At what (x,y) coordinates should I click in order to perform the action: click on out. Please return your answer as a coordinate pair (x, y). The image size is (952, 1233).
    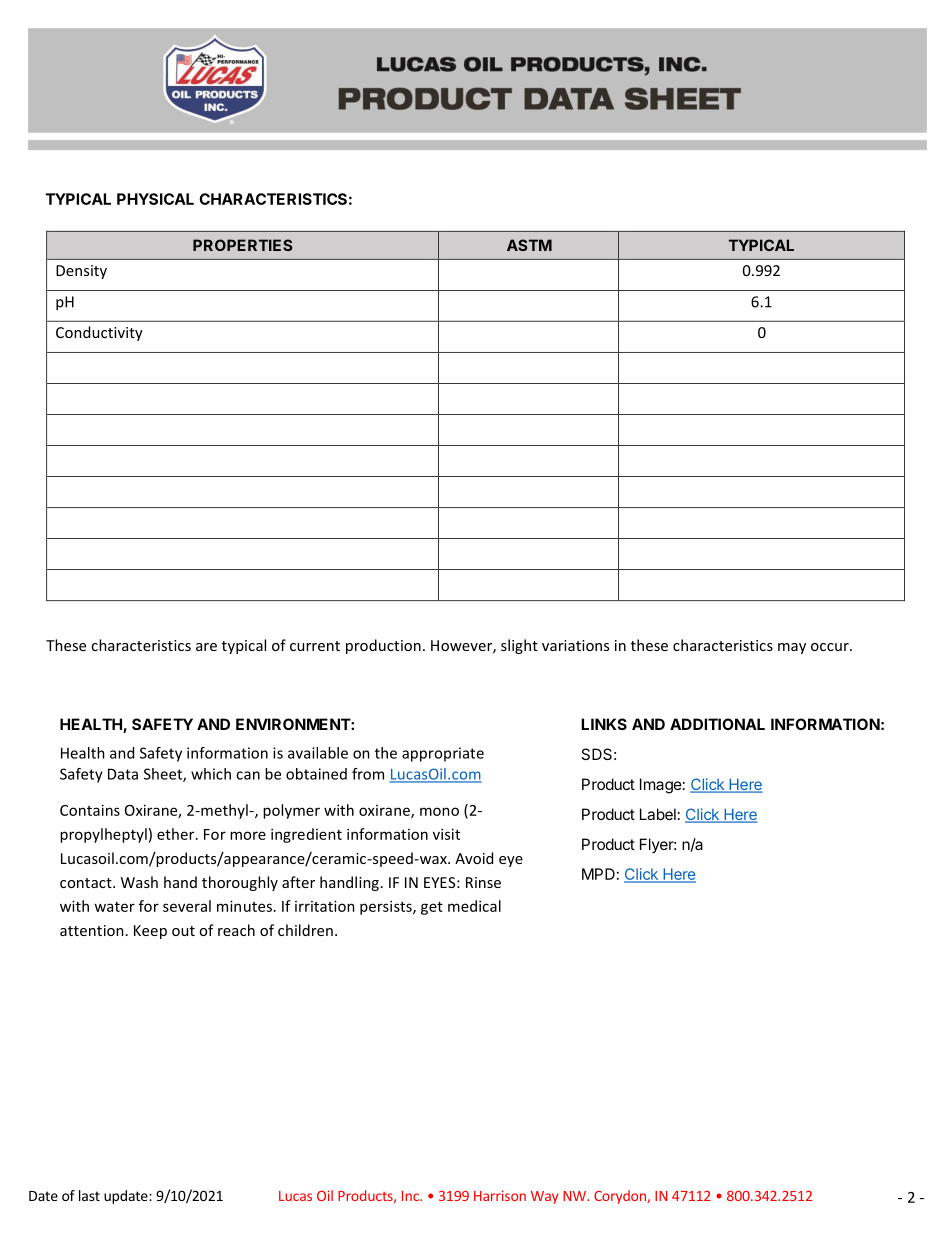
    Looking at the image, I should click on (183, 931).
